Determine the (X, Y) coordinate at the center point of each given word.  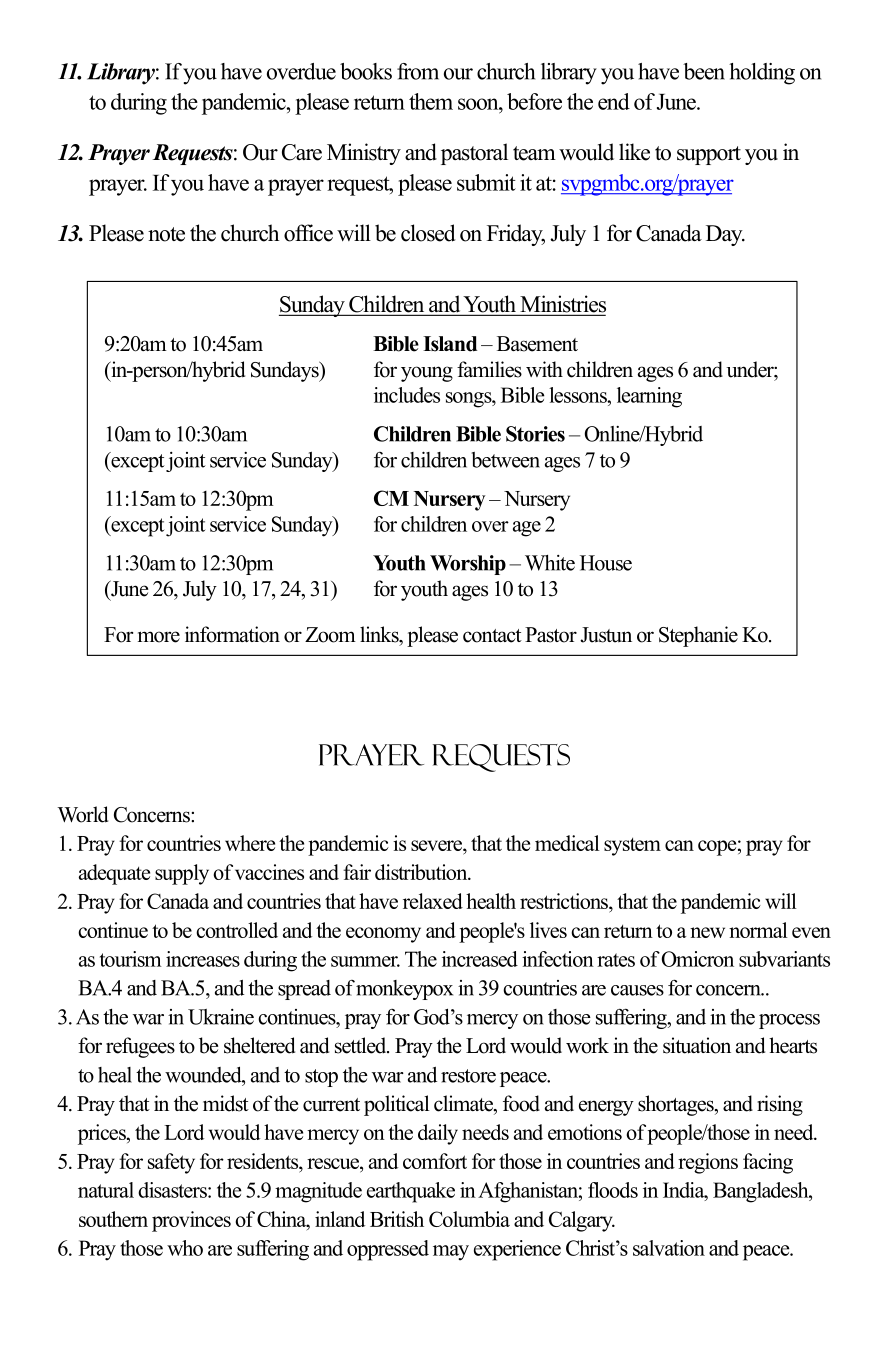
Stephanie (698, 636)
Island (450, 344)
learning (649, 397)
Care (302, 152)
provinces (191, 1221)
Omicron (698, 959)
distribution (422, 872)
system (632, 847)
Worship (468, 565)
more (159, 637)
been (704, 71)
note (166, 234)
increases (203, 959)
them (431, 101)
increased (480, 959)
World (82, 814)
